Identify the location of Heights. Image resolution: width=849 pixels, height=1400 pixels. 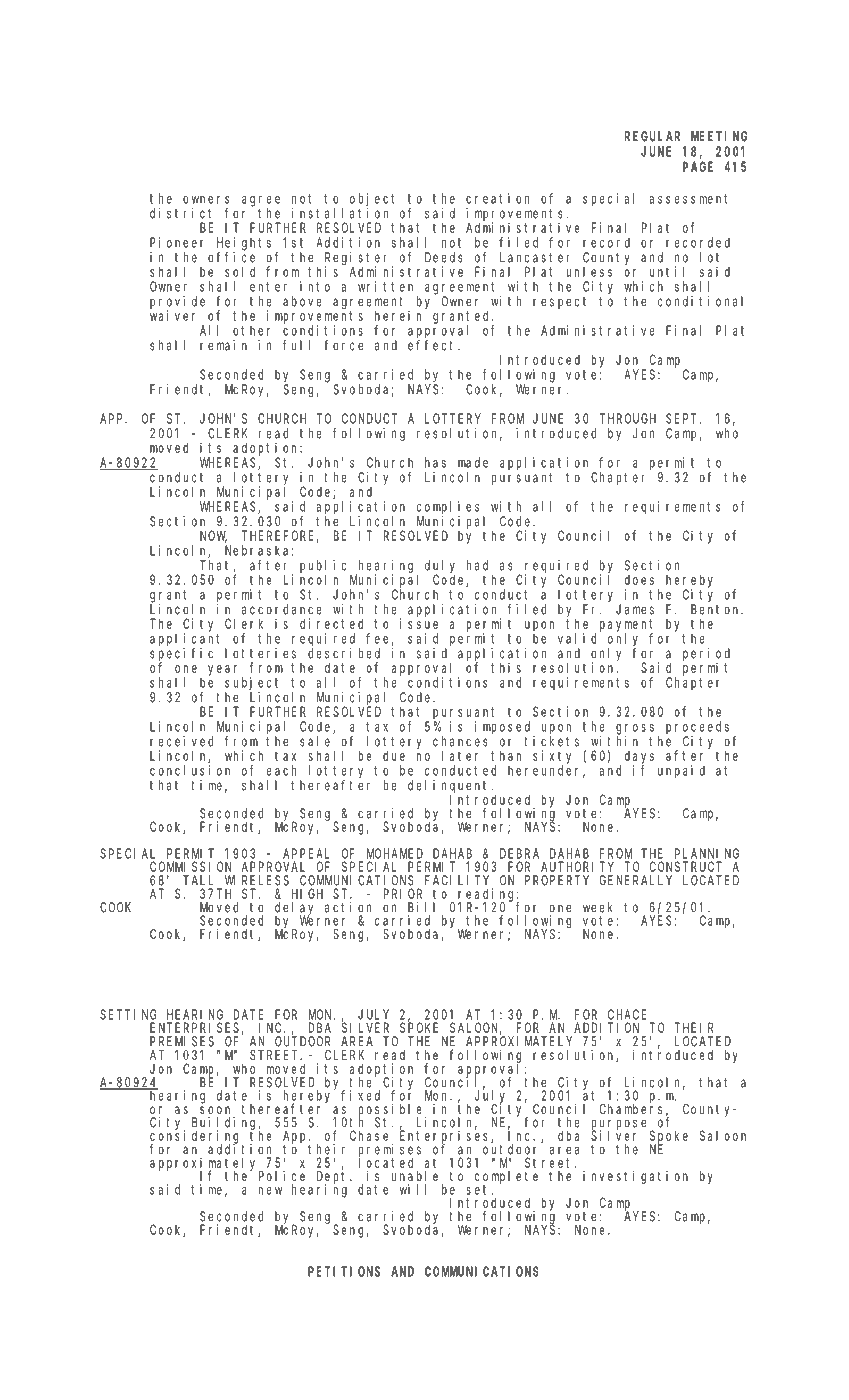
(244, 244).
